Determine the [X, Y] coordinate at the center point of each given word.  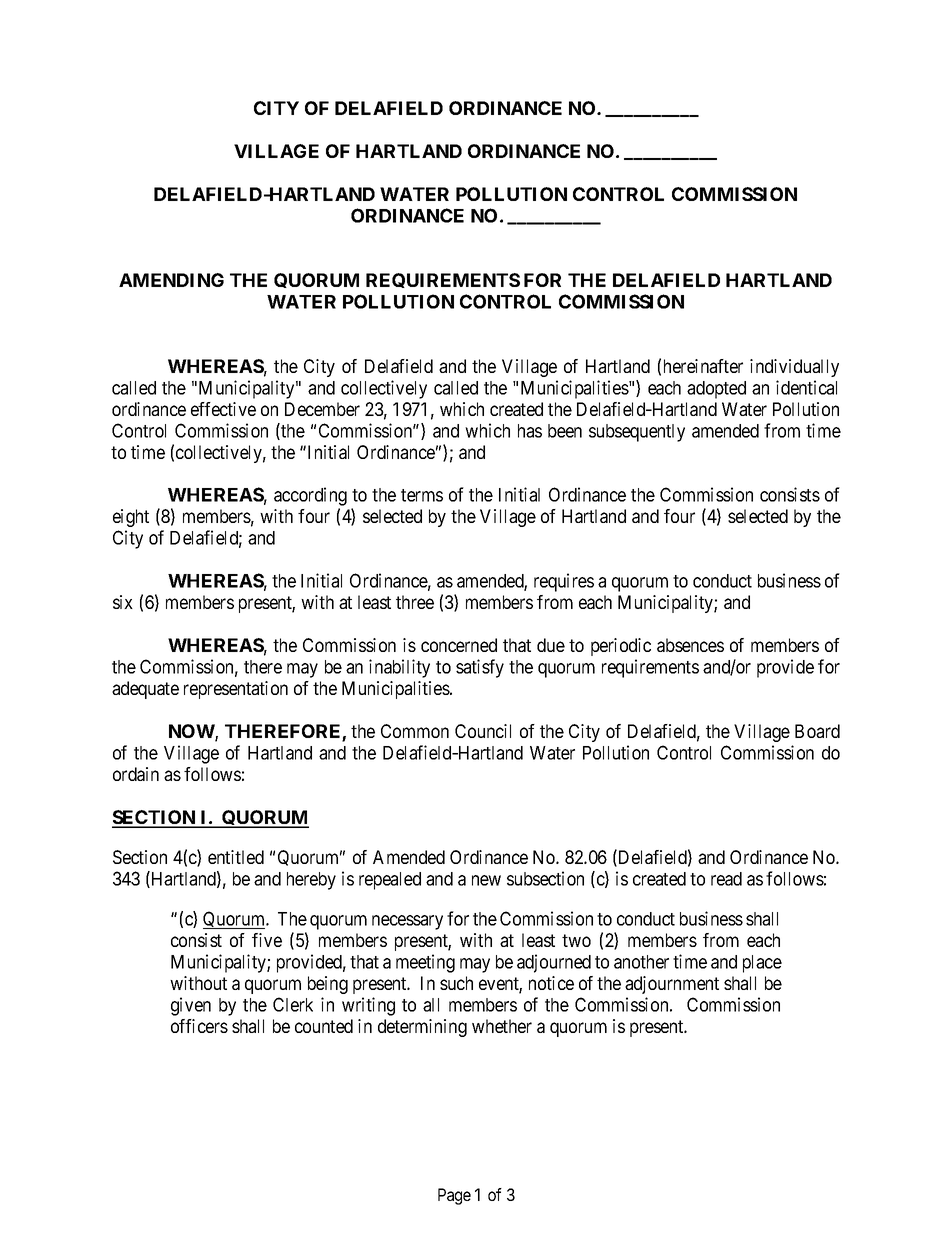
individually [794, 368]
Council [483, 731]
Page [454, 1196]
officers [199, 1026]
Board [817, 731]
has [530, 431]
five [267, 940]
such [456, 983]
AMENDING [171, 280]
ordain [136, 774]
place [762, 964]
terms [422, 495]
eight [131, 518]
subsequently [637, 433]
